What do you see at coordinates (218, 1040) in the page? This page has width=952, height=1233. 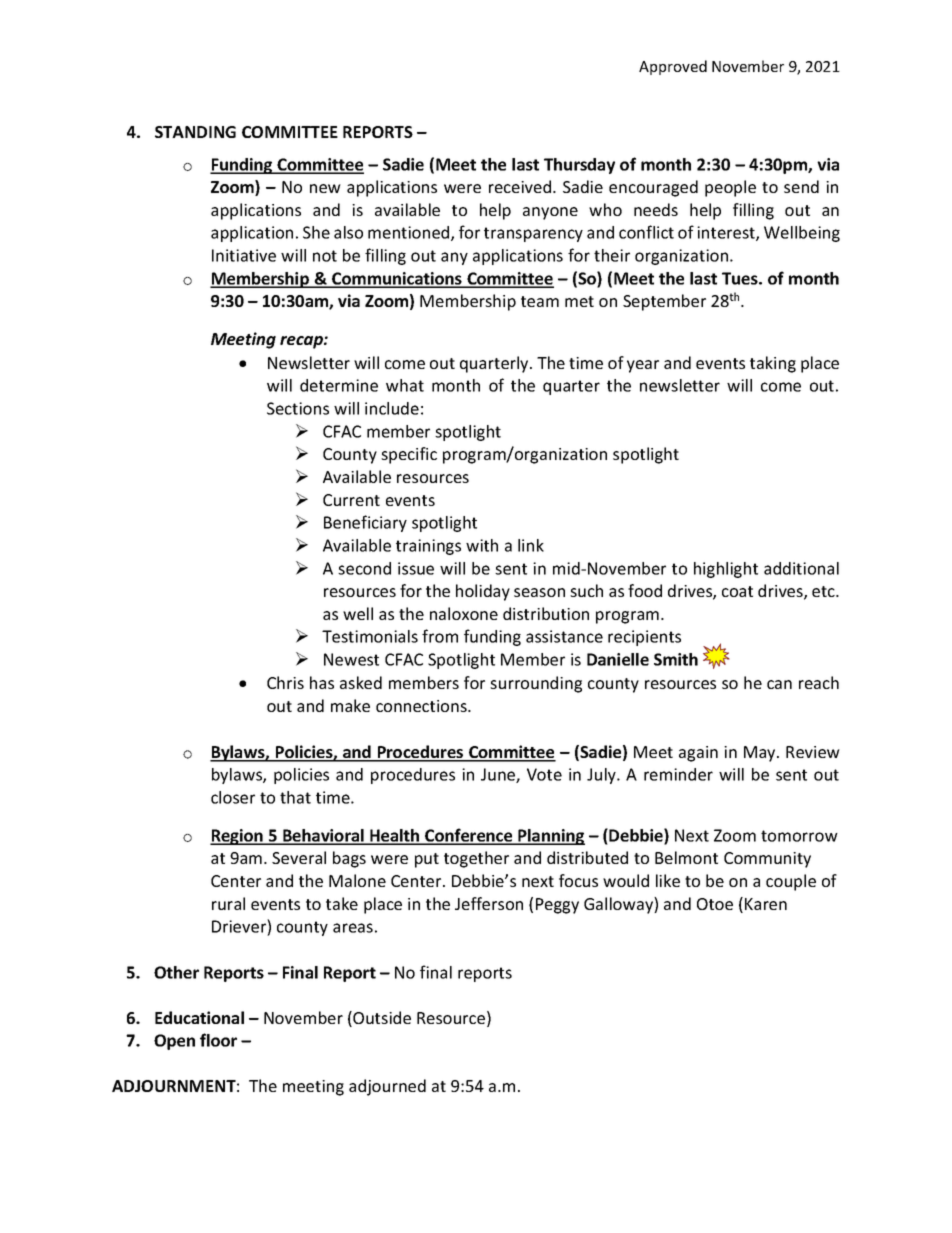 I see `floor` at bounding box center [218, 1040].
